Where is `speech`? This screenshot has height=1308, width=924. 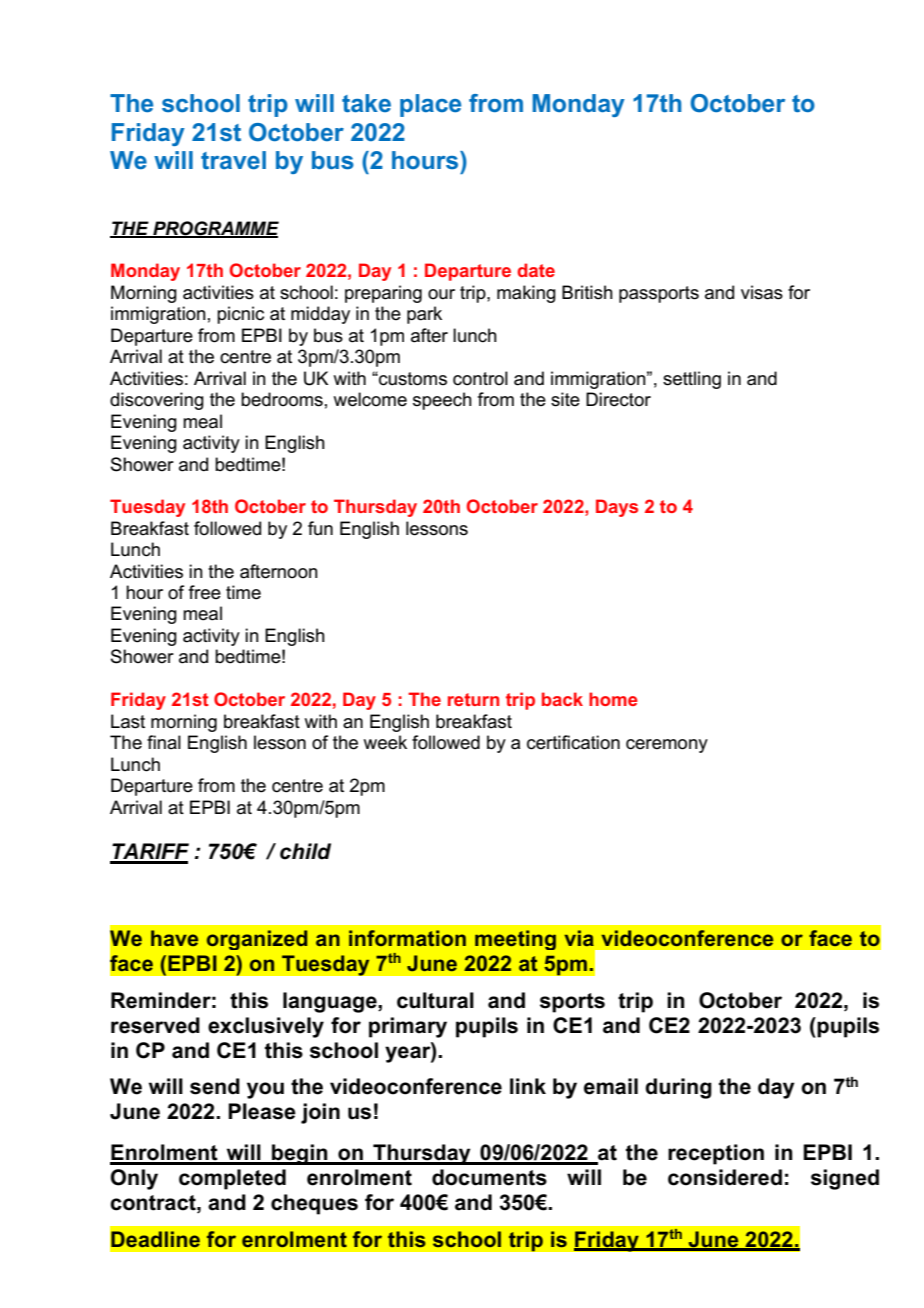
speech is located at coordinates (442, 401).
